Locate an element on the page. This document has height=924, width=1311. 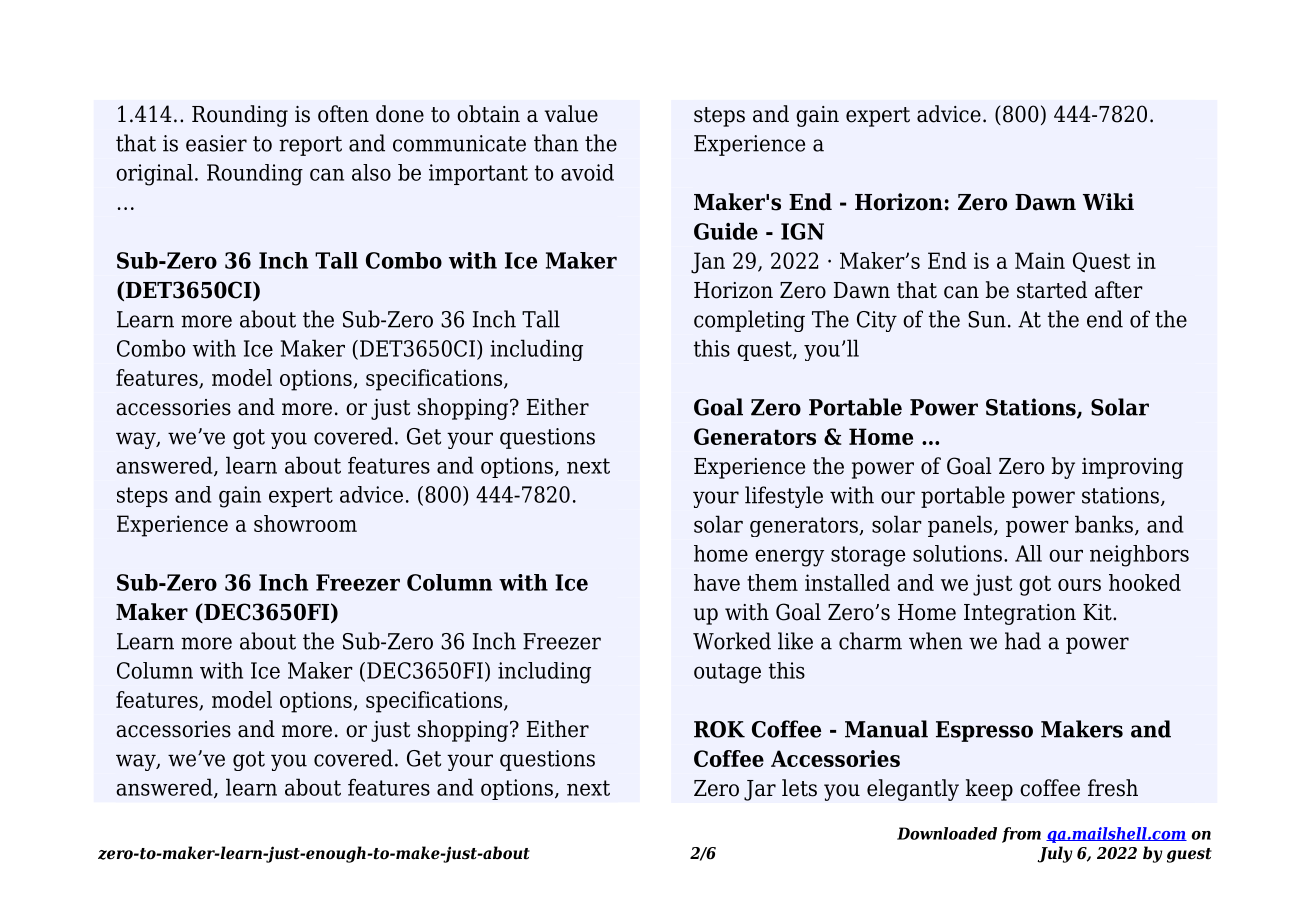
than is located at coordinates (556, 143).
